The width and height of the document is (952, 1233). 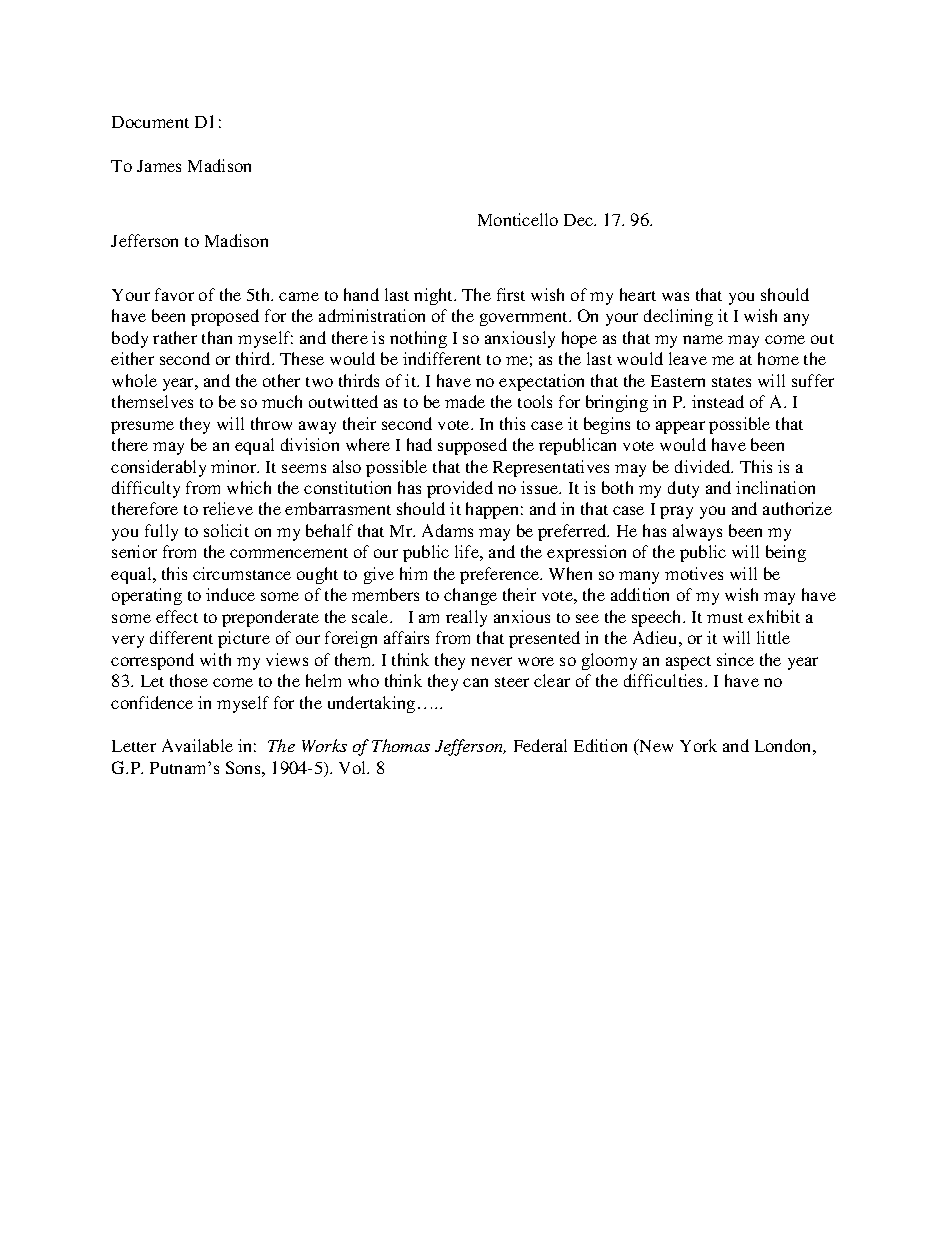 What do you see at coordinates (518, 219) in the document?
I see `Monticello` at bounding box center [518, 219].
